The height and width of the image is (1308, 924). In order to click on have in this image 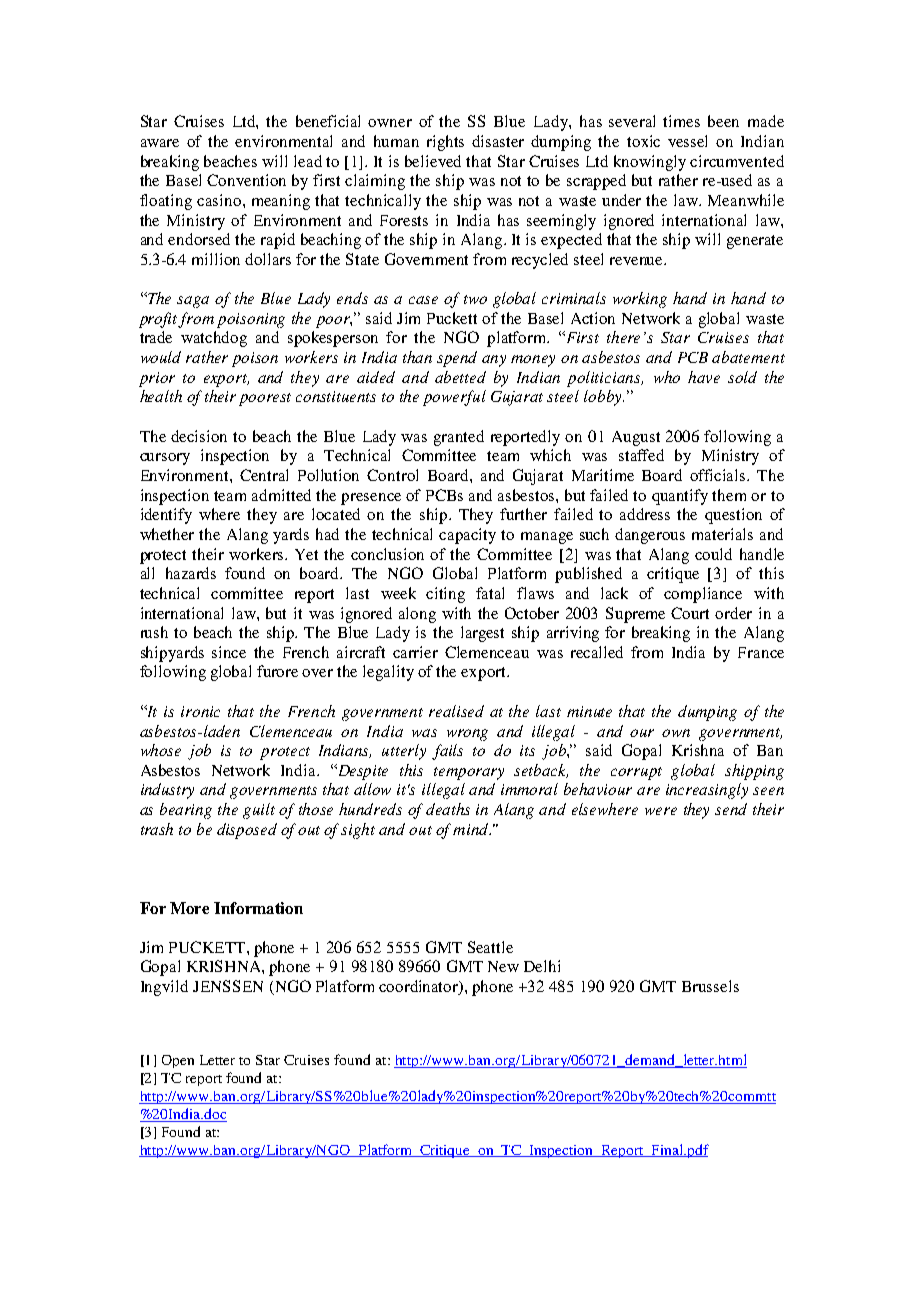, I will do `click(704, 377)`.
